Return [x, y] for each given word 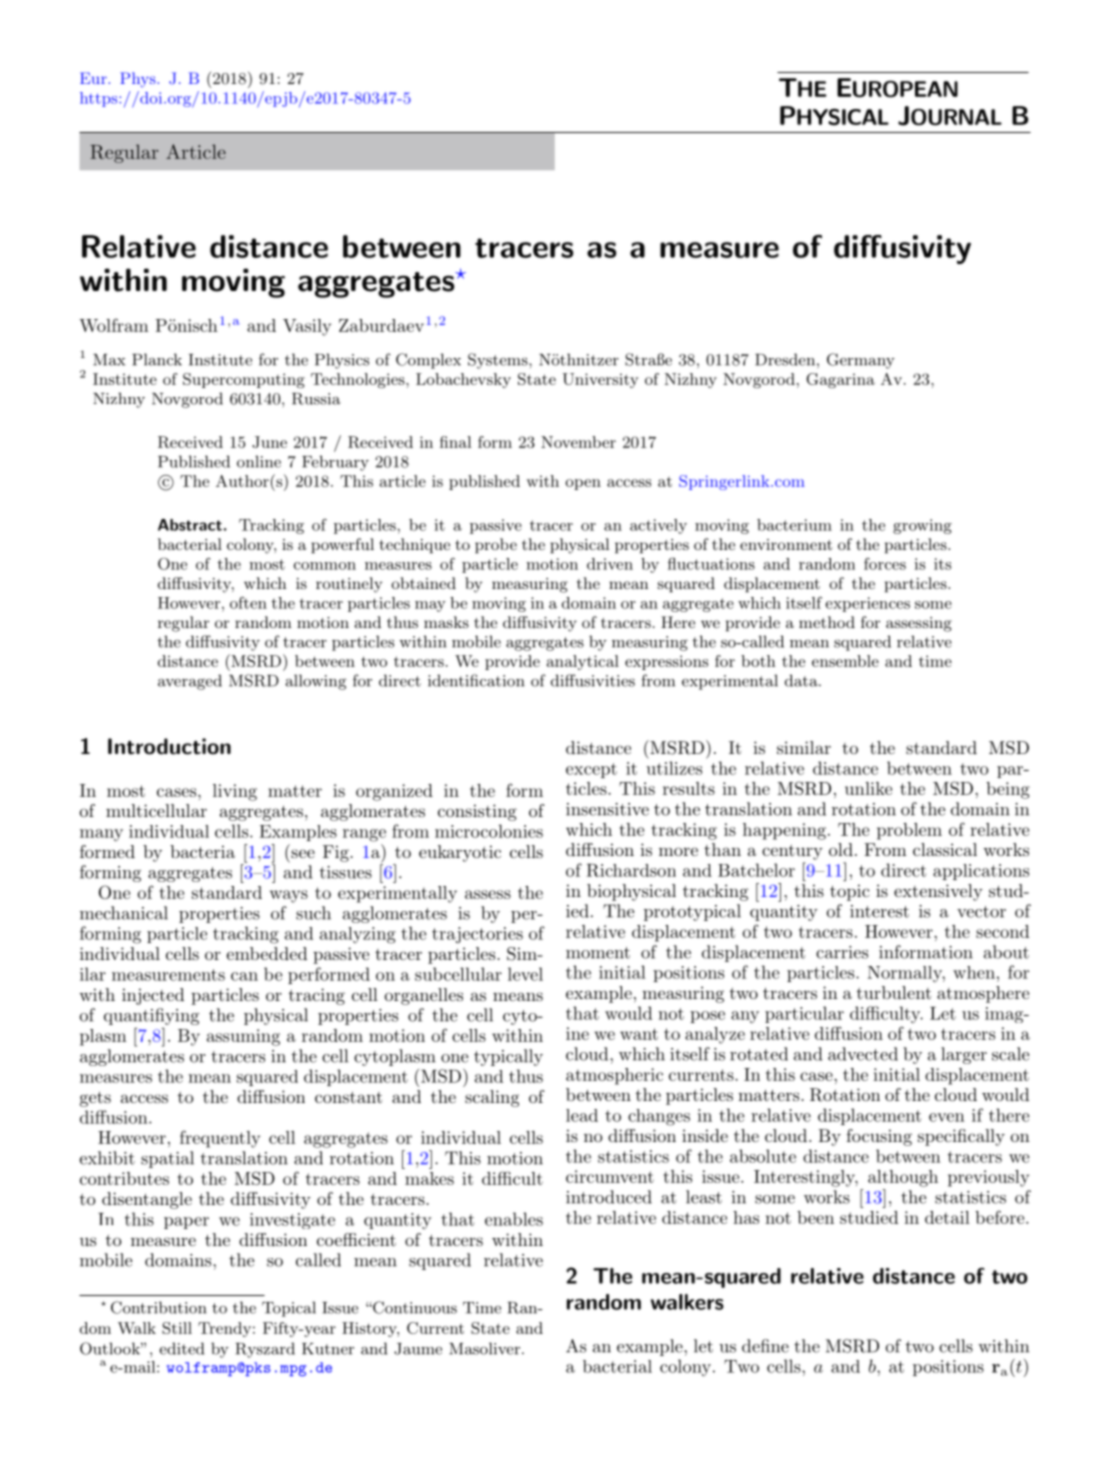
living [235, 792]
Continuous [414, 1307]
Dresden [785, 359]
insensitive [607, 809]
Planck [157, 359]
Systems [498, 361]
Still [177, 1328]
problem [909, 831]
